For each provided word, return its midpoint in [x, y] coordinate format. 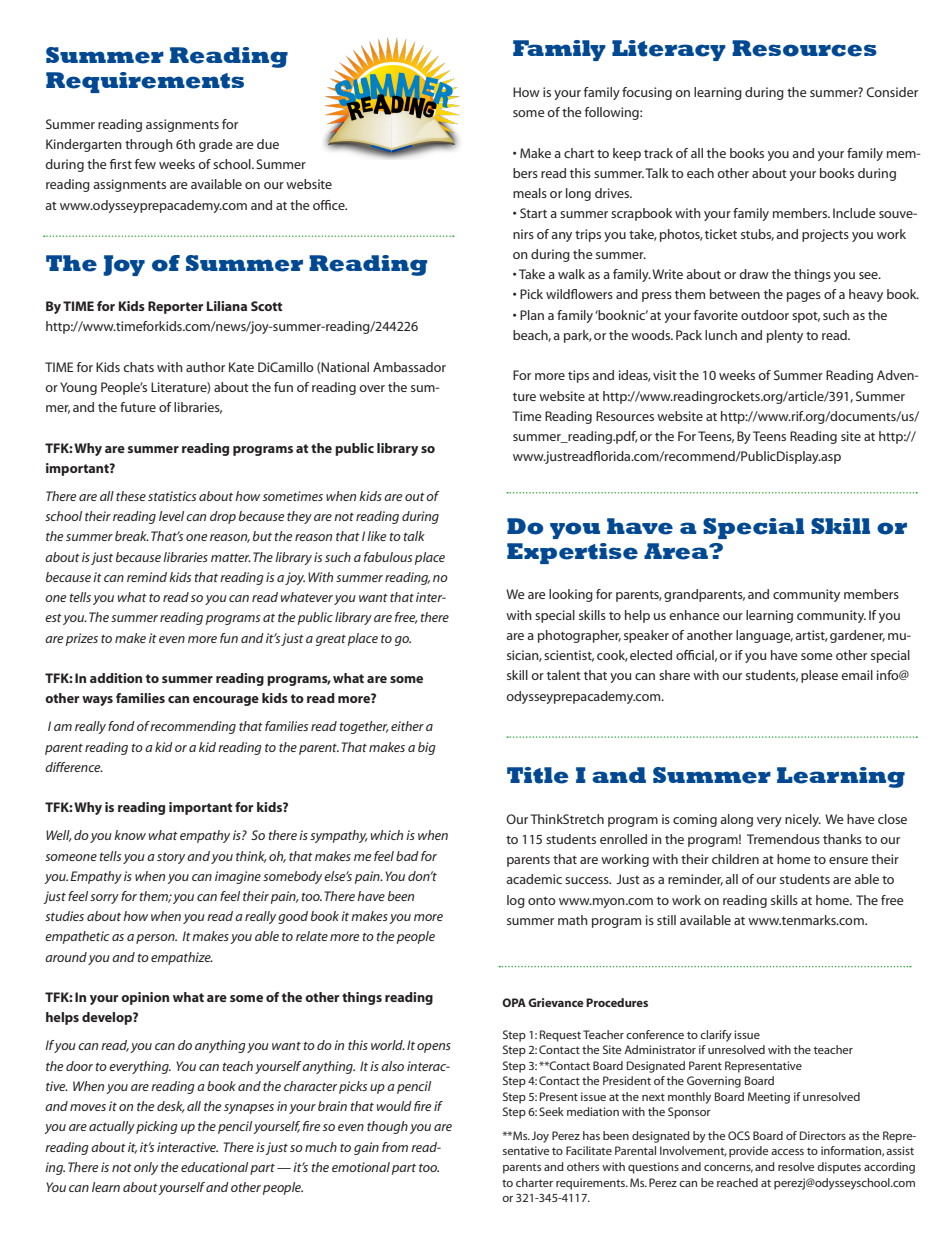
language [764, 636]
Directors [823, 1135]
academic [534, 879]
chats [138, 367]
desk [171, 1107]
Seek [551, 1111]
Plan [532, 315]
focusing [647, 93]
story [171, 858]
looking [571, 595]
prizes [82, 639]
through [149, 145]
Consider [892, 92]
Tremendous [783, 839]
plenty [785, 336]
